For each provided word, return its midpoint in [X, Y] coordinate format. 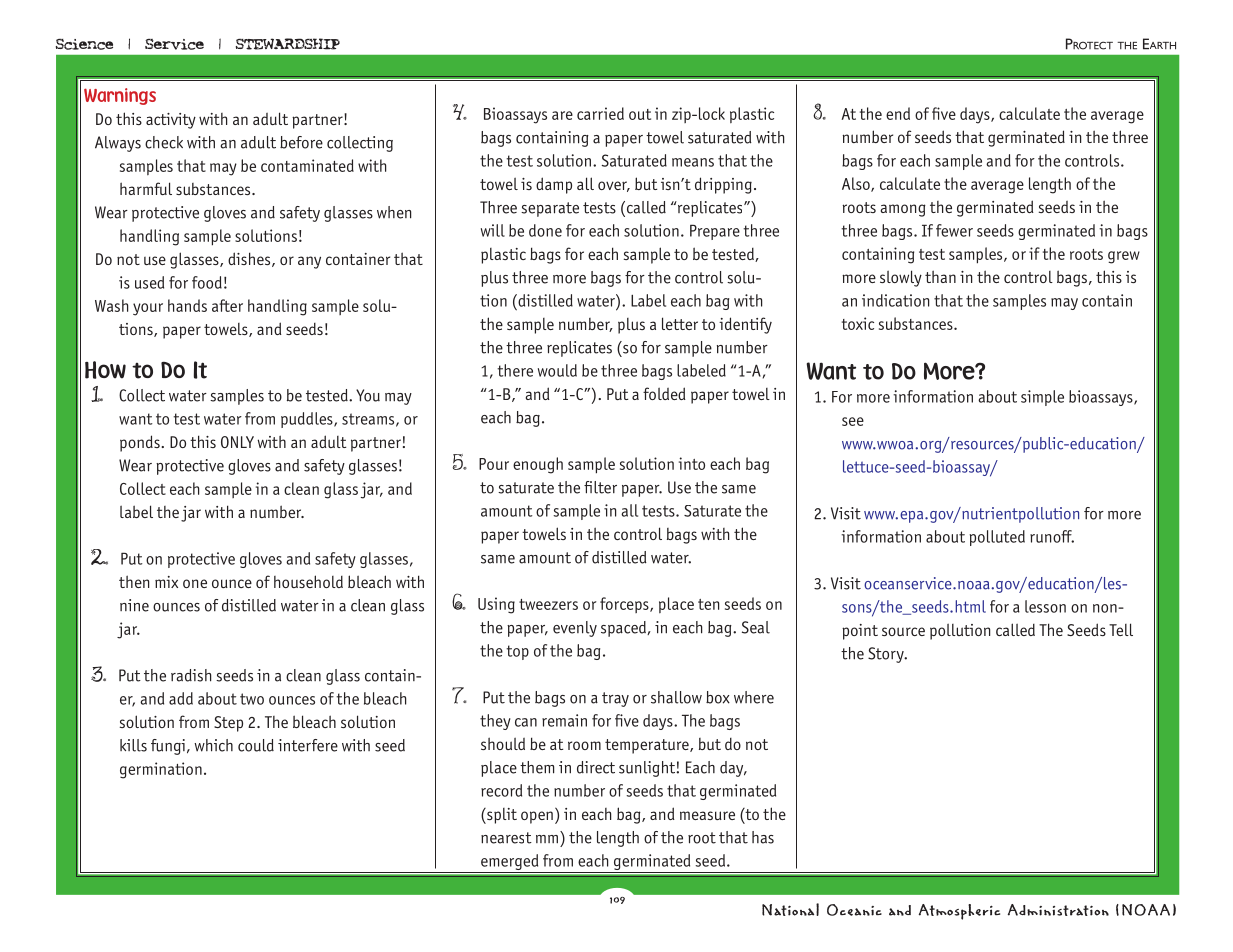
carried [600, 113]
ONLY [237, 442]
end [898, 113]
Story [887, 655]
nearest [506, 838]
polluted [997, 538]
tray [615, 699]
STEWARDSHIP [288, 44]
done [545, 230]
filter [600, 487]
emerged [510, 863]
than [940, 276]
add [181, 698]
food [207, 282]
